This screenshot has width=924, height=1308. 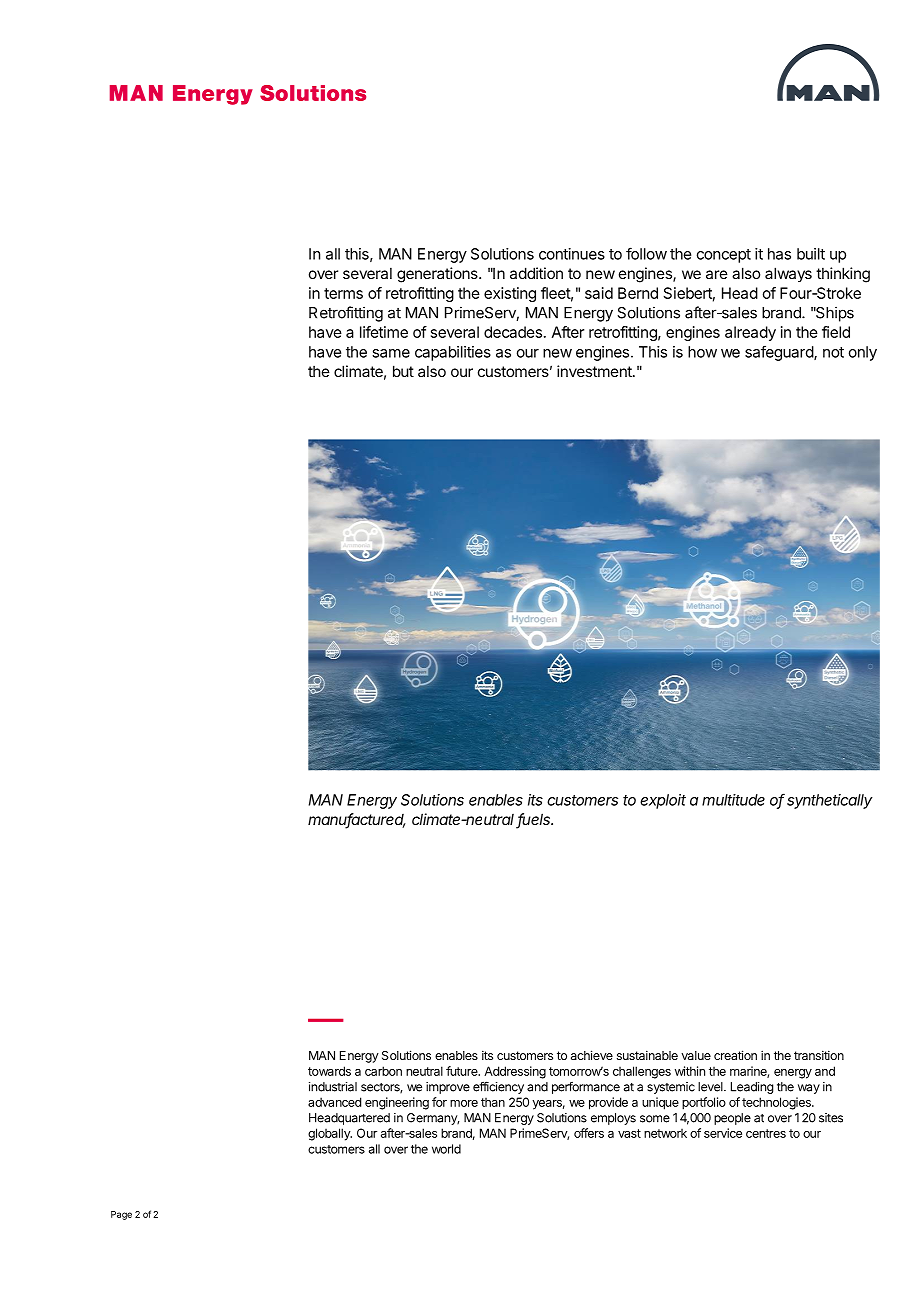 I want to click on centres, so click(x=766, y=1133).
